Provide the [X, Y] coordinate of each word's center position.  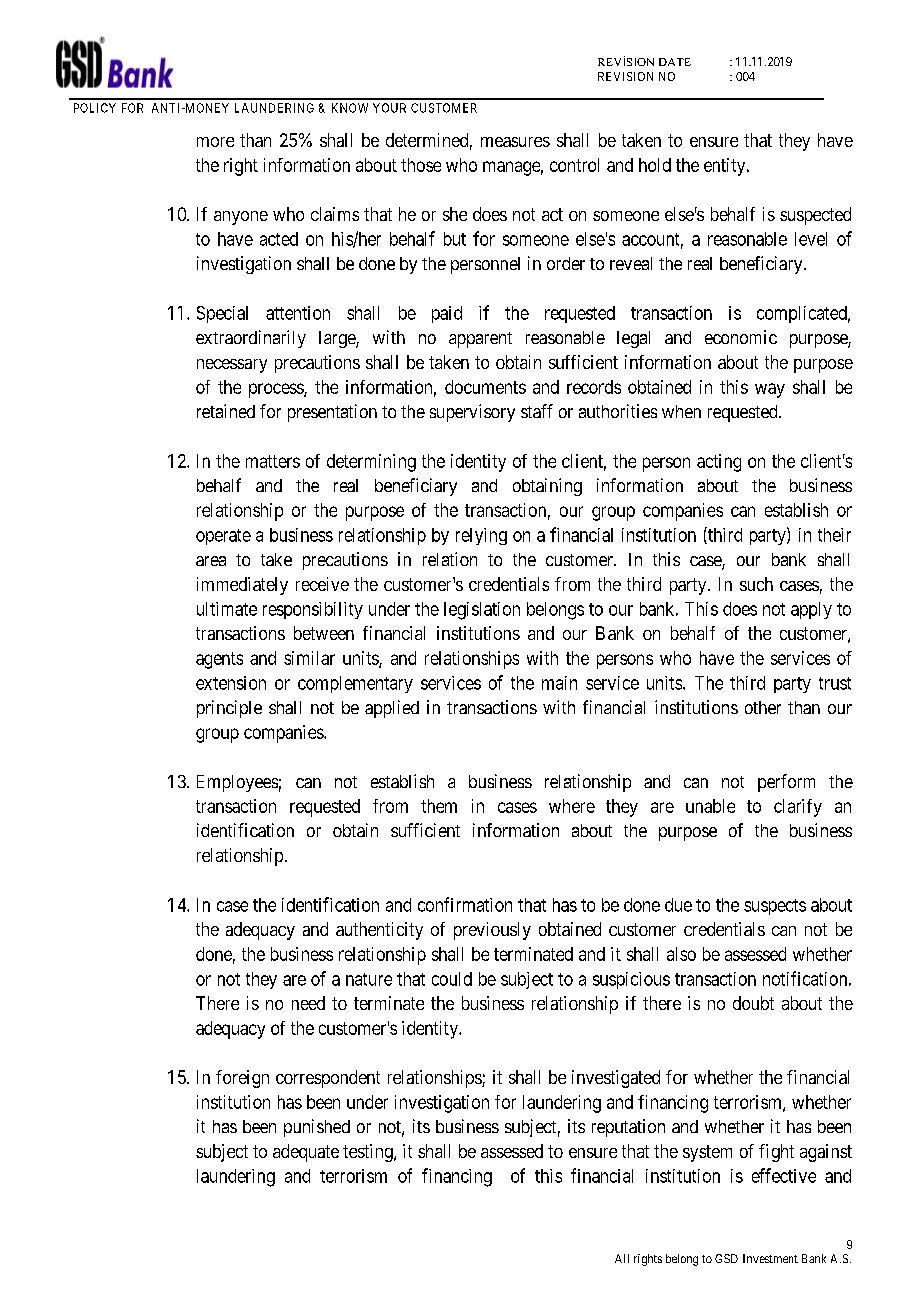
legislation [482, 611]
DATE [675, 62]
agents [219, 660]
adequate [306, 1153]
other [763, 707]
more [215, 142]
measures [515, 142]
